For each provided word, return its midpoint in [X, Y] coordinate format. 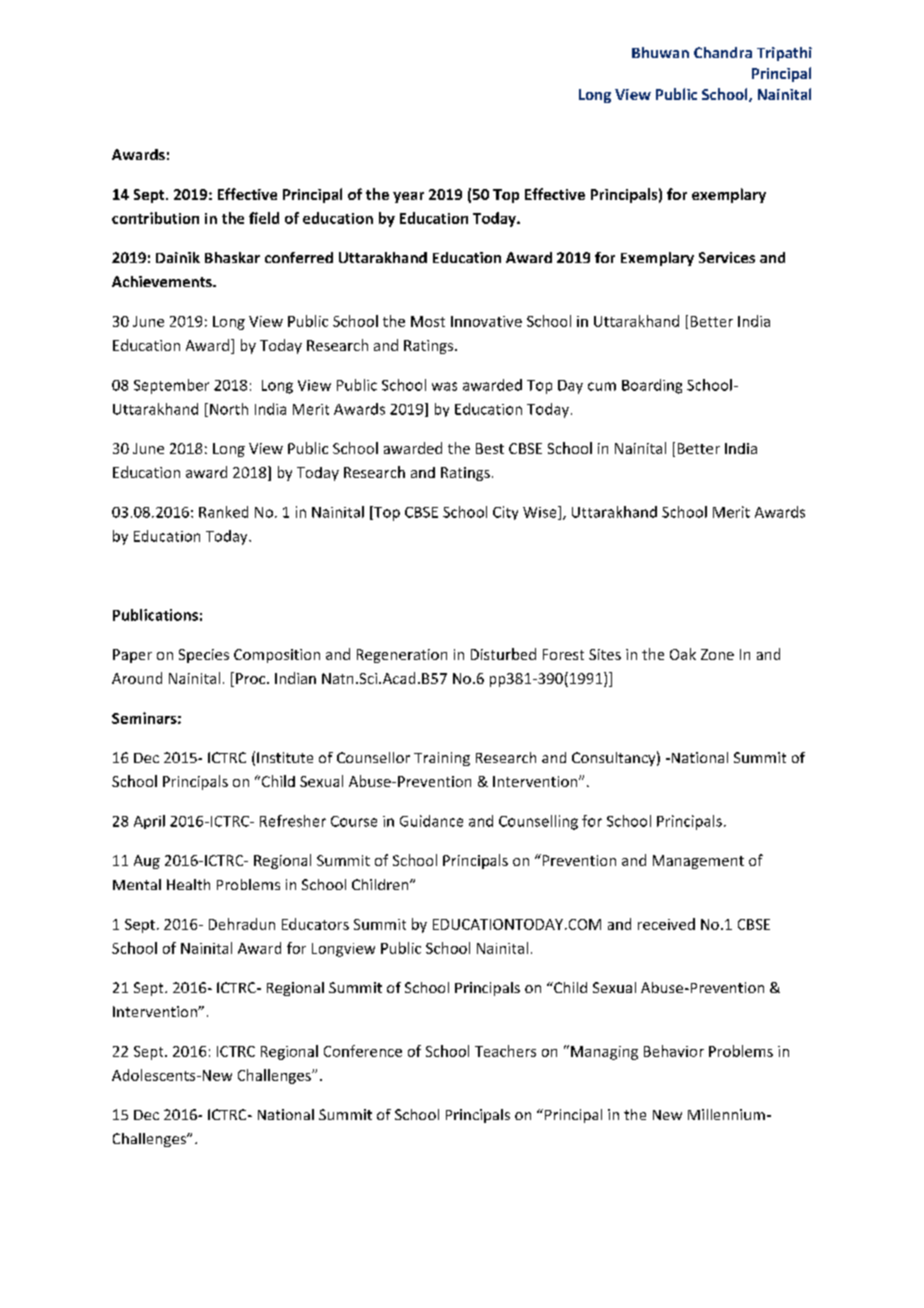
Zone [717, 654]
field [264, 218]
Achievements [163, 281]
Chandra [723, 52]
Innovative [486, 321]
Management [698, 862]
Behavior [674, 1051]
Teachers [505, 1051]
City [505, 513]
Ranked [223, 512]
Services [727, 257]
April [149, 822]
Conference [363, 1051]
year [408, 197]
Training [442, 759]
